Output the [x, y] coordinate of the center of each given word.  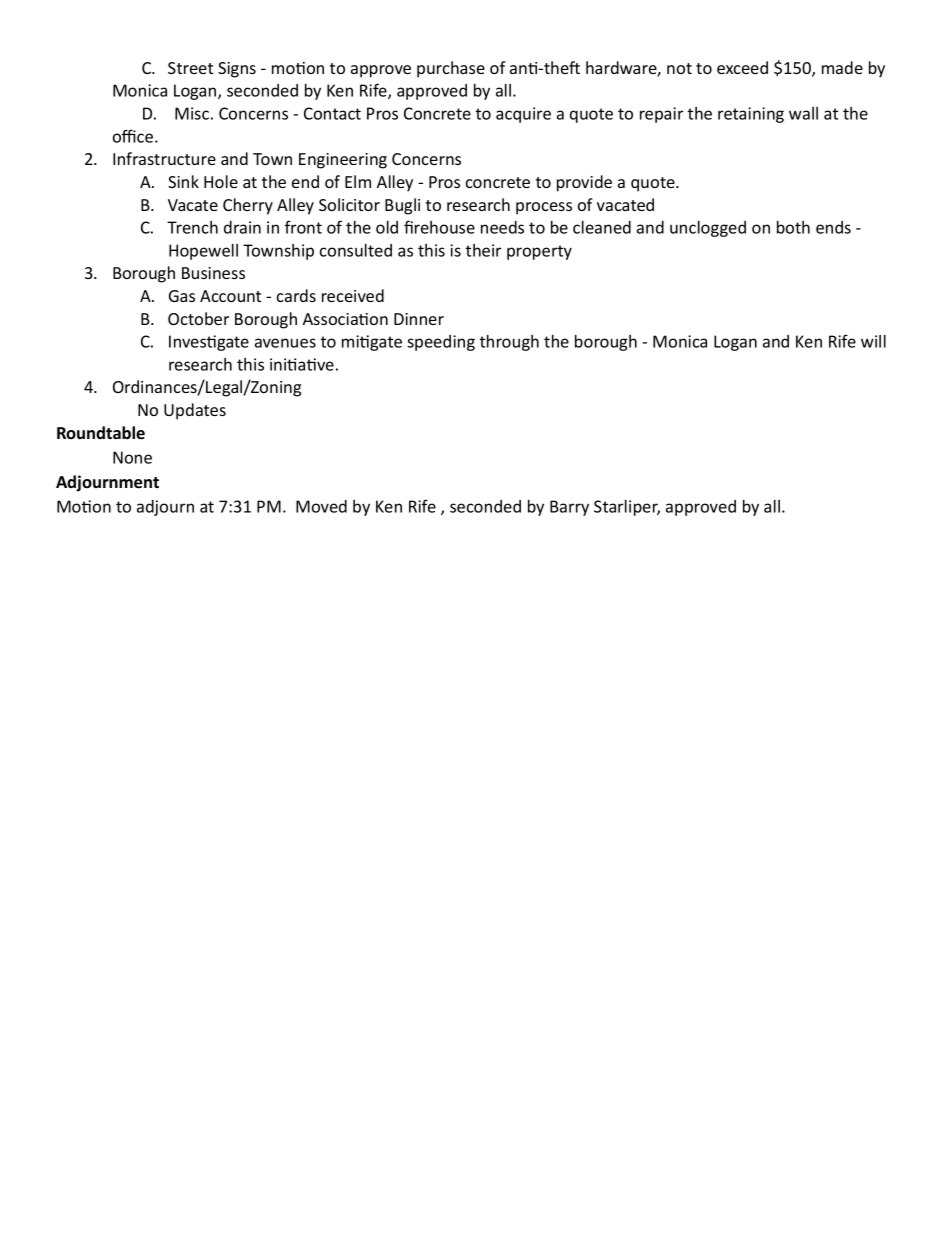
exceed [742, 67]
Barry [569, 508]
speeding [441, 343]
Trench [192, 227]
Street [190, 68]
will [873, 341]
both [793, 227]
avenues [285, 343]
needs [502, 227]
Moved [321, 506]
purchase [451, 69]
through [509, 343]
